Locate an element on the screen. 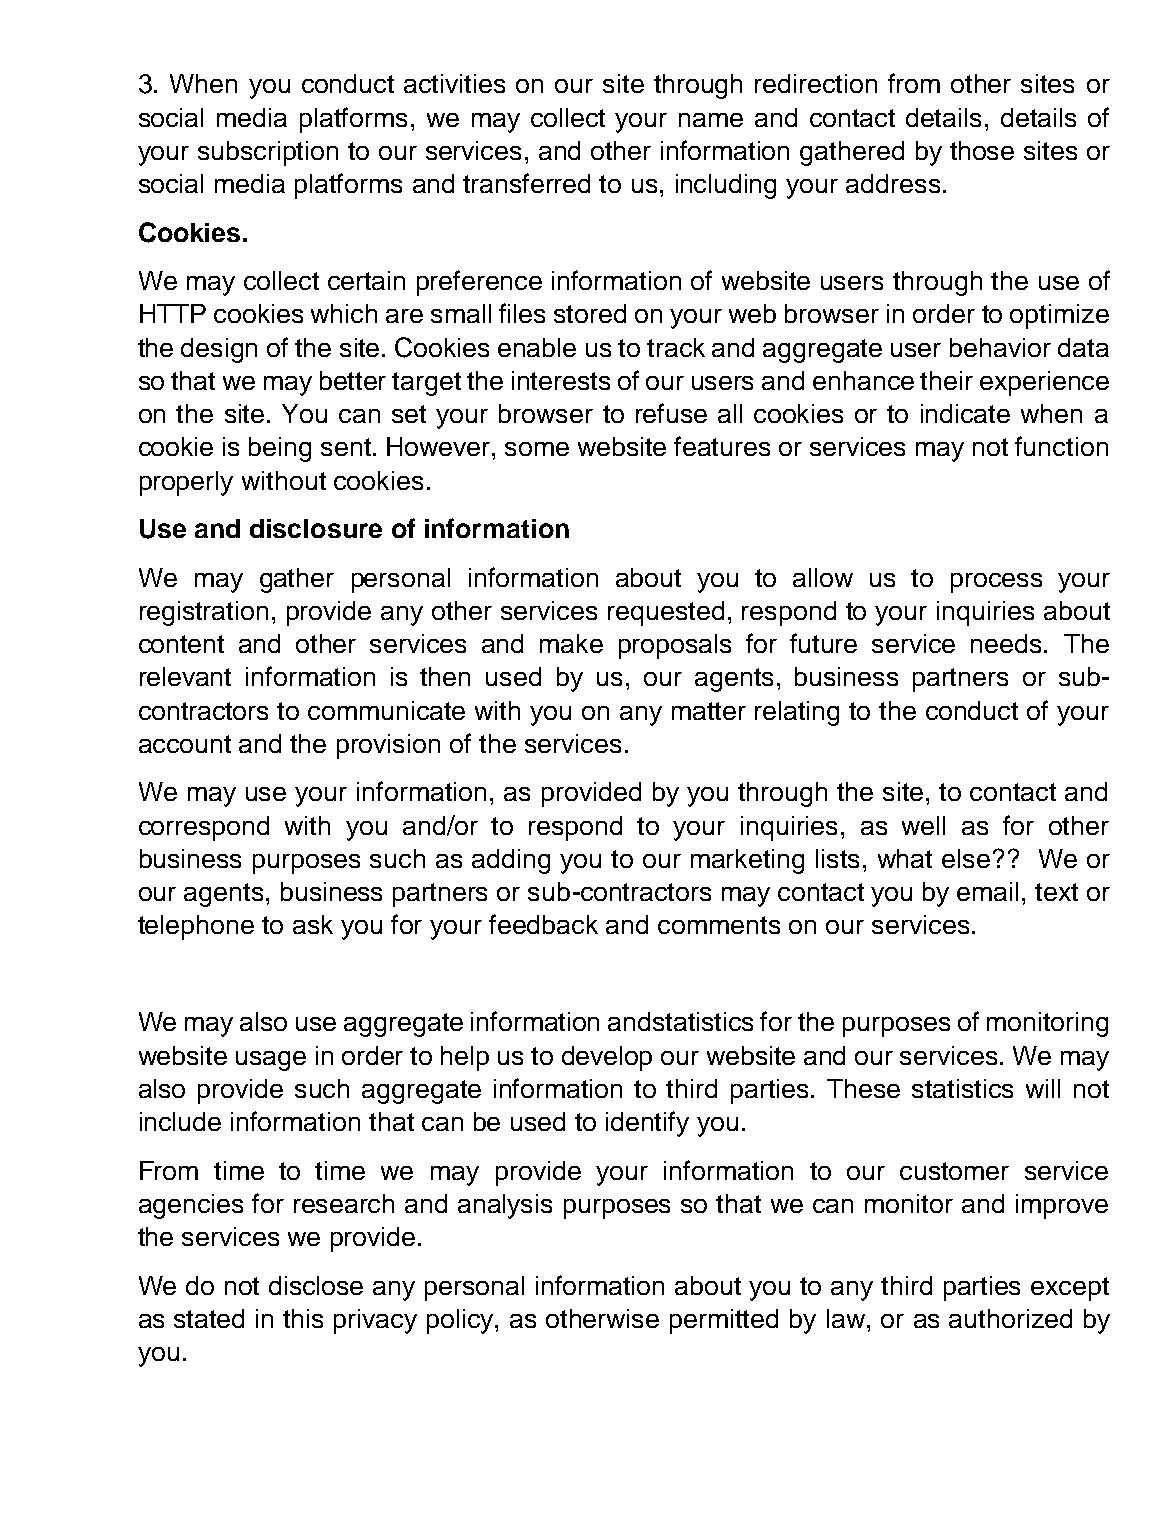 The image size is (1170, 1515). develop is located at coordinates (607, 1058).
